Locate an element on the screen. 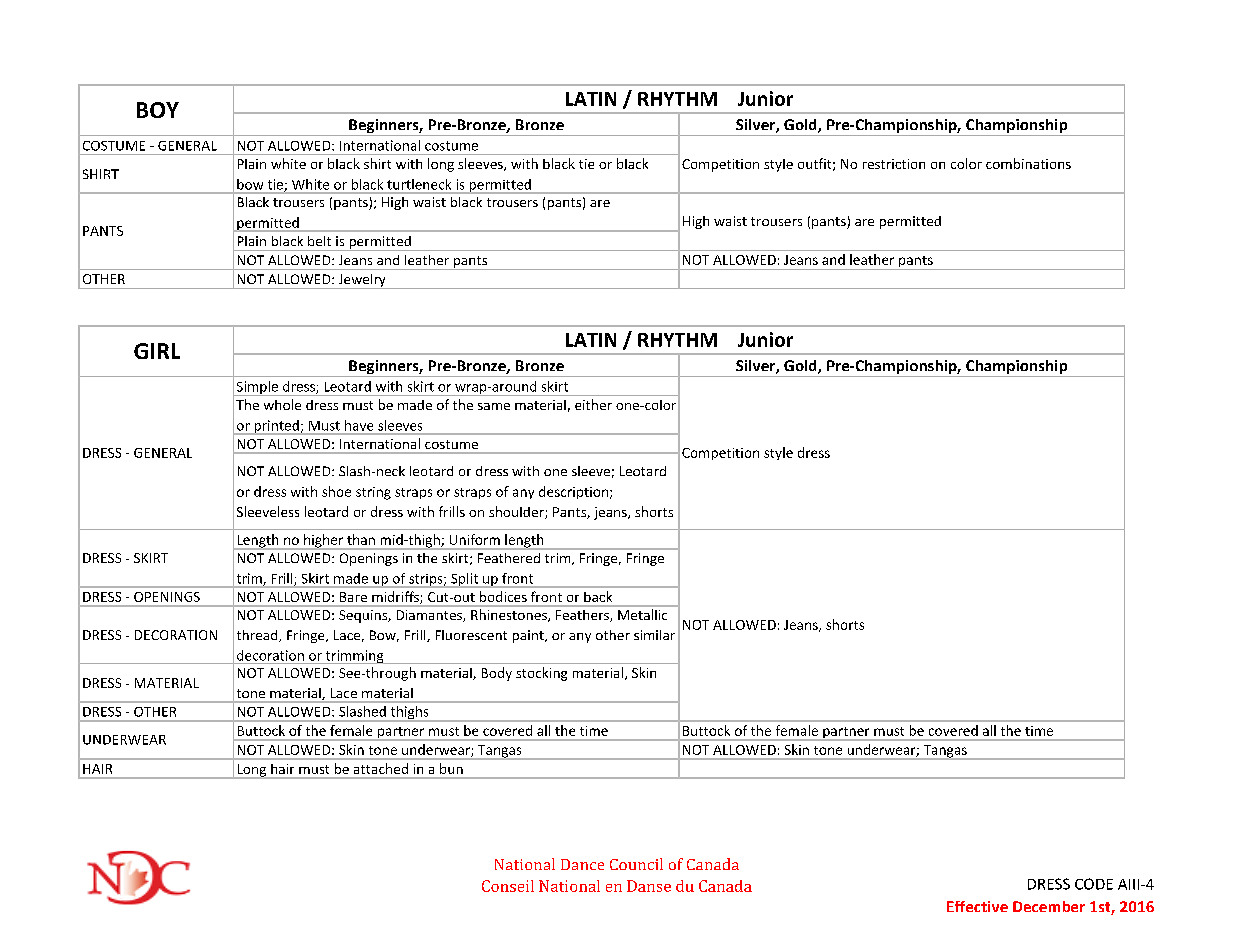  restriction is located at coordinates (894, 164).
